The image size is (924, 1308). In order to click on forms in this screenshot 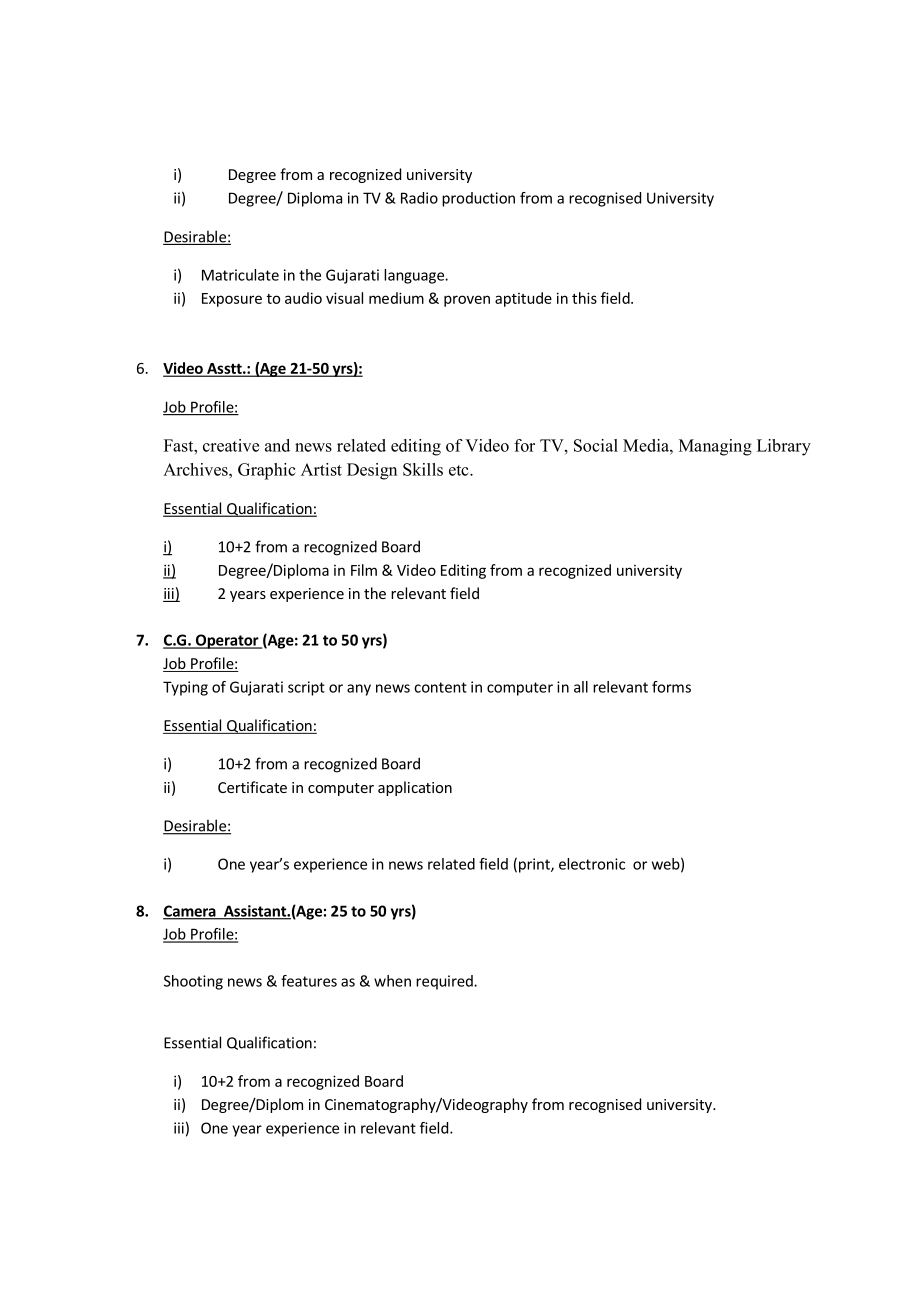, I will do `click(671, 687)`.
